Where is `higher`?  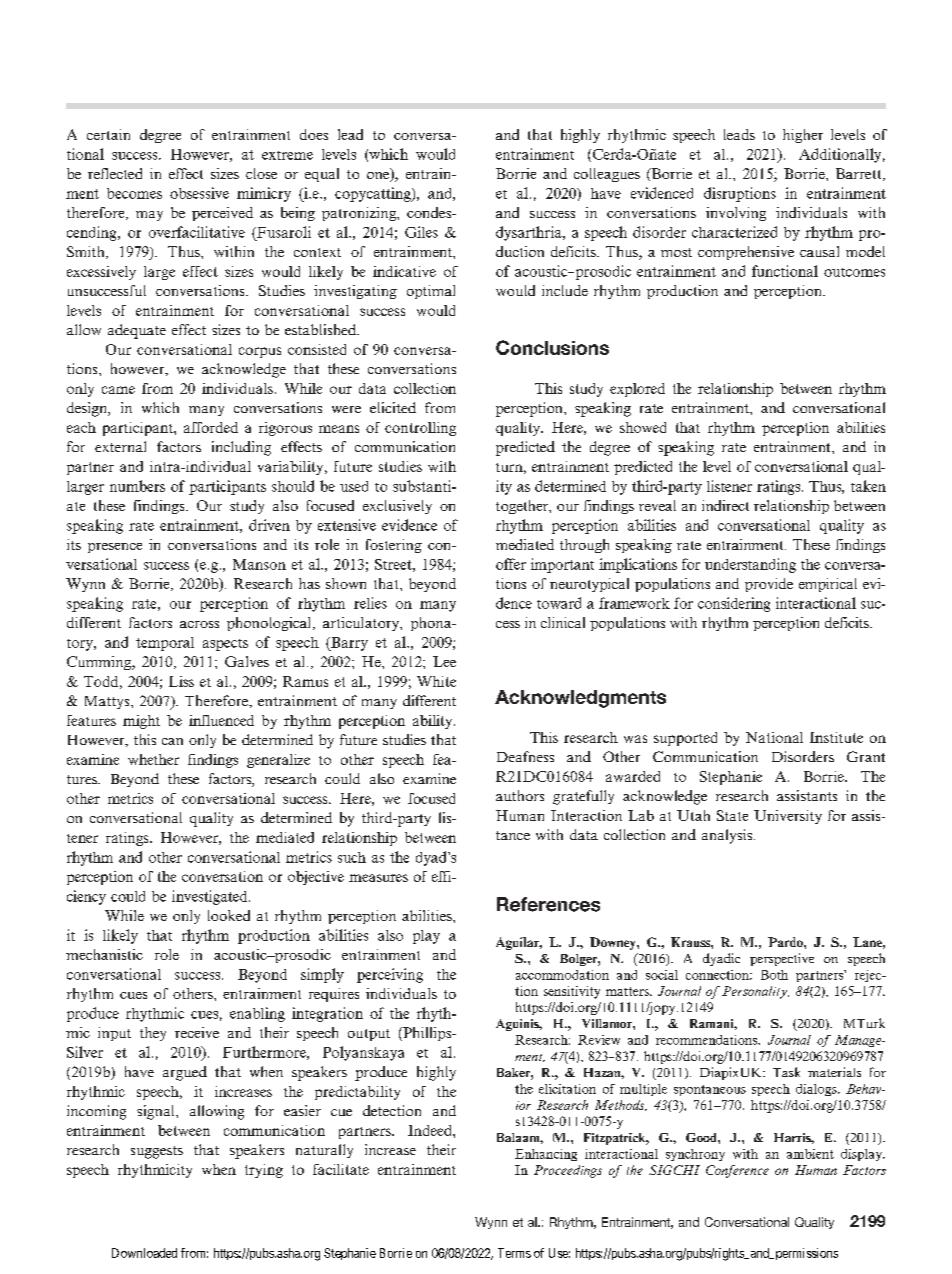 higher is located at coordinates (803, 136).
